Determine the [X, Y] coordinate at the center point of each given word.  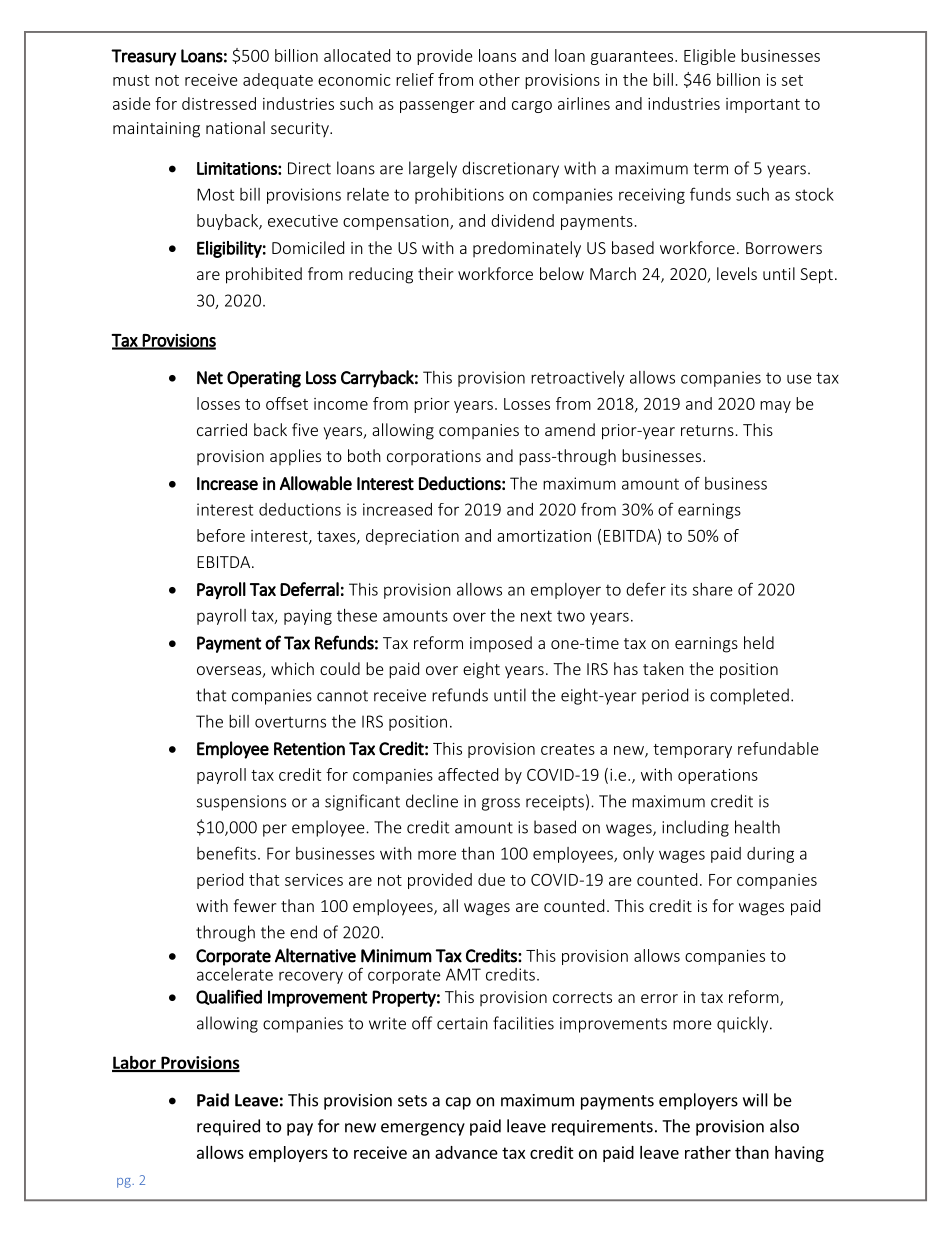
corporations [434, 457]
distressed [219, 103]
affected [468, 774]
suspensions [241, 803]
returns [707, 430]
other [499, 79]
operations [718, 776]
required [228, 1127]
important [763, 105]
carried [222, 429]
